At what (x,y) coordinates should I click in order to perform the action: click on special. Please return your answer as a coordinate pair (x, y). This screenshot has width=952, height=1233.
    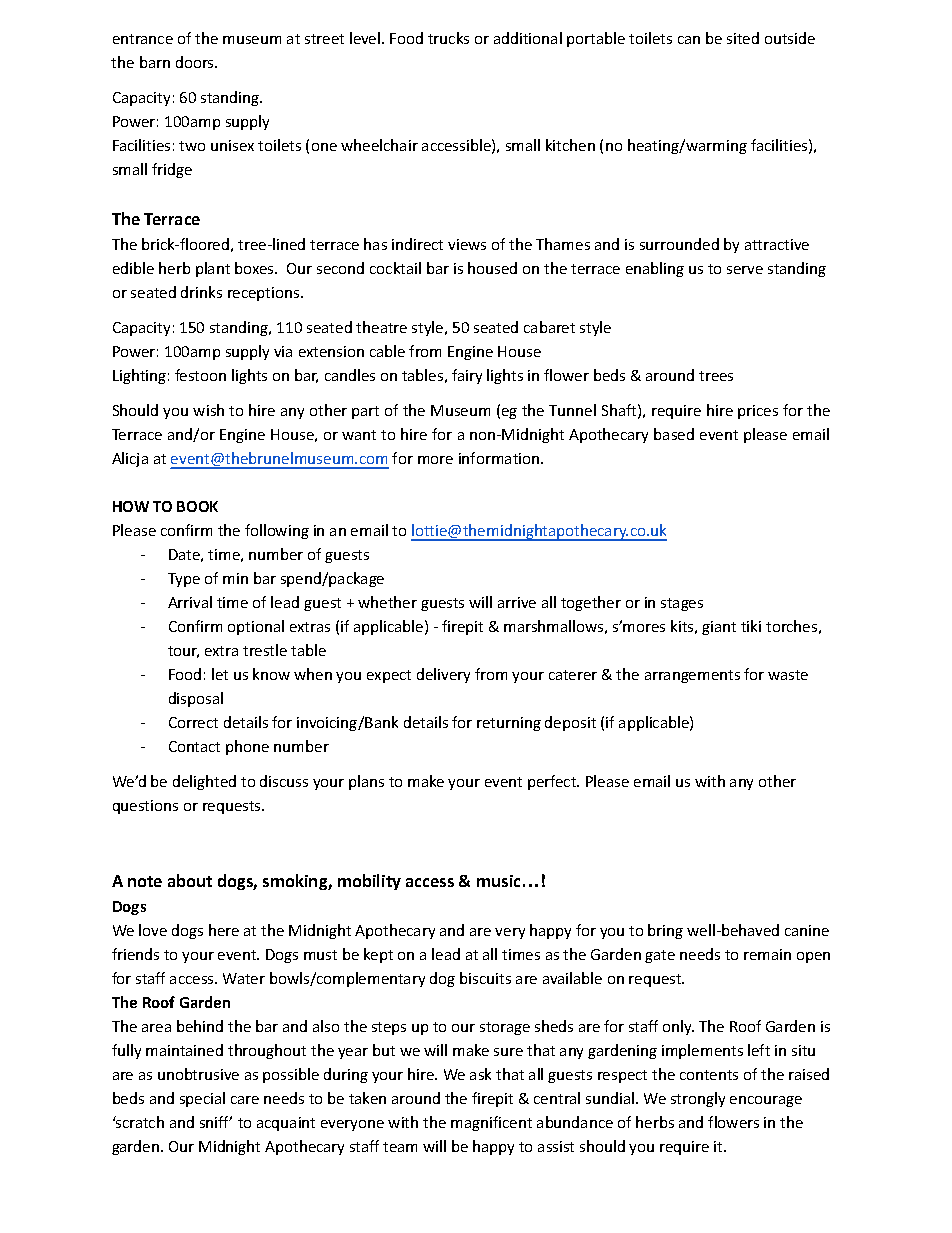
    Looking at the image, I should click on (202, 1099).
